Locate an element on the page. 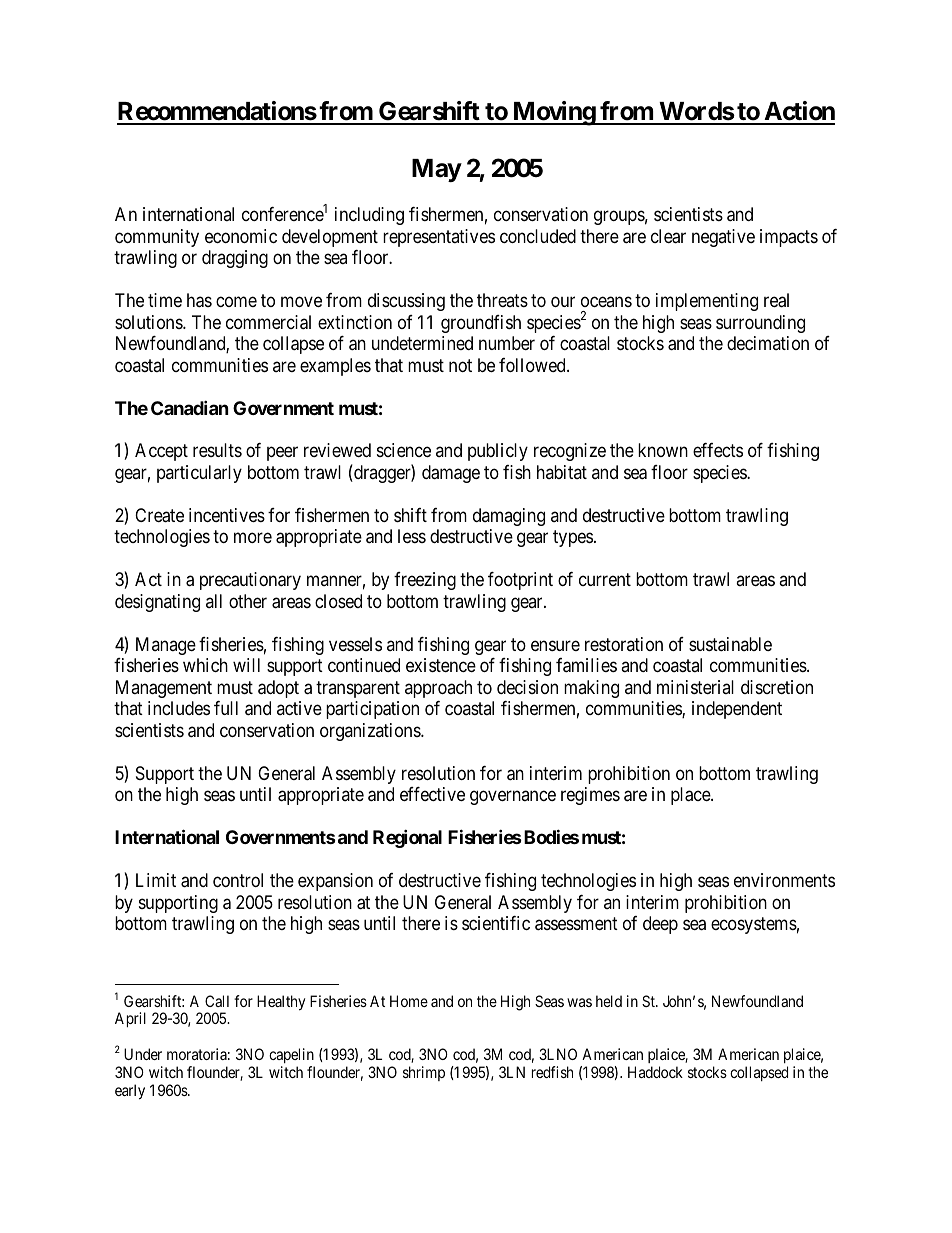 The height and width of the document is (1233, 952). May is located at coordinates (437, 170).
